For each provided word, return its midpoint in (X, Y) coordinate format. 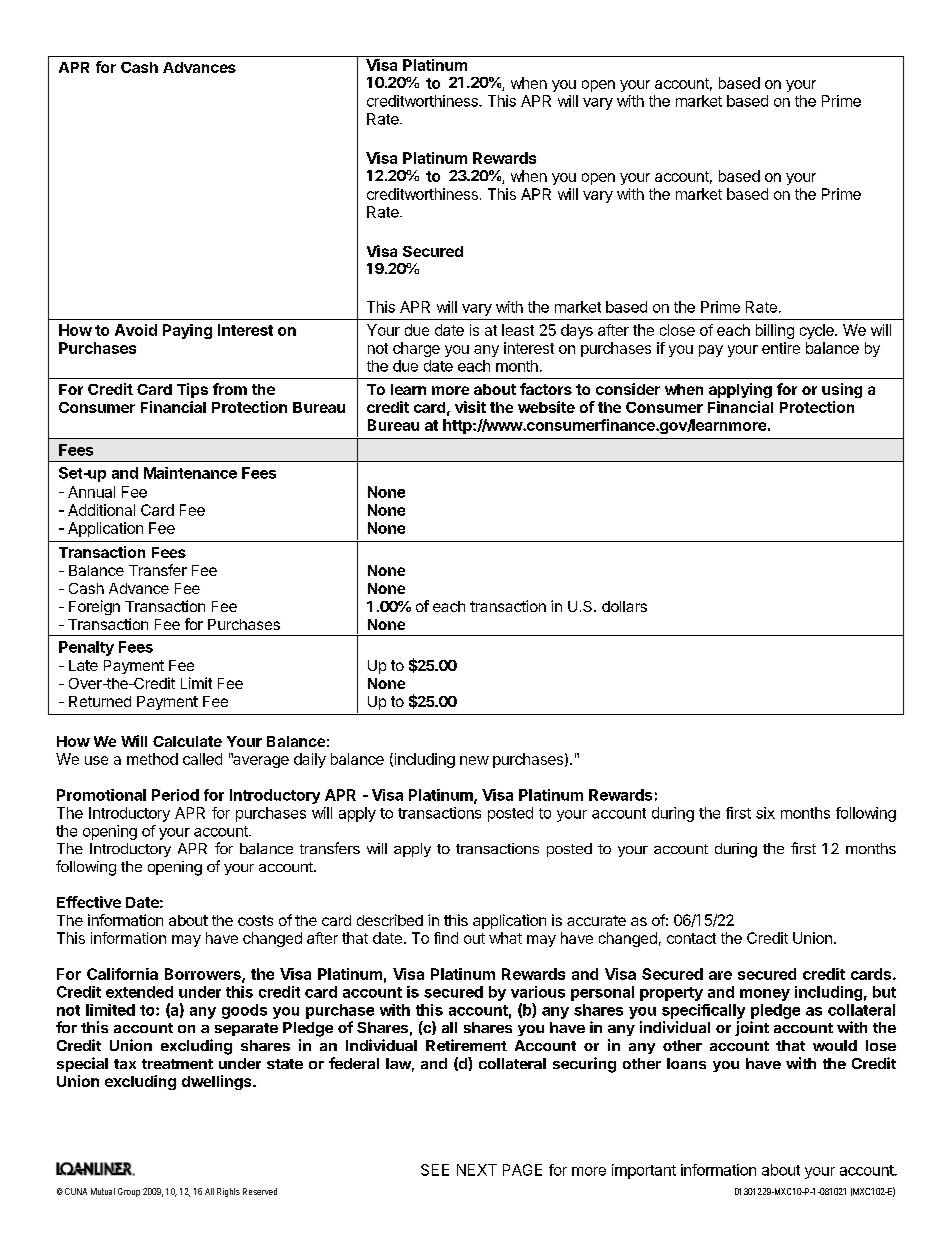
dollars (624, 606)
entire (781, 348)
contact (691, 938)
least (518, 330)
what (505, 938)
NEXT (477, 1170)
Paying (187, 331)
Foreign (94, 607)
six (765, 813)
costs (255, 920)
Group (129, 1192)
